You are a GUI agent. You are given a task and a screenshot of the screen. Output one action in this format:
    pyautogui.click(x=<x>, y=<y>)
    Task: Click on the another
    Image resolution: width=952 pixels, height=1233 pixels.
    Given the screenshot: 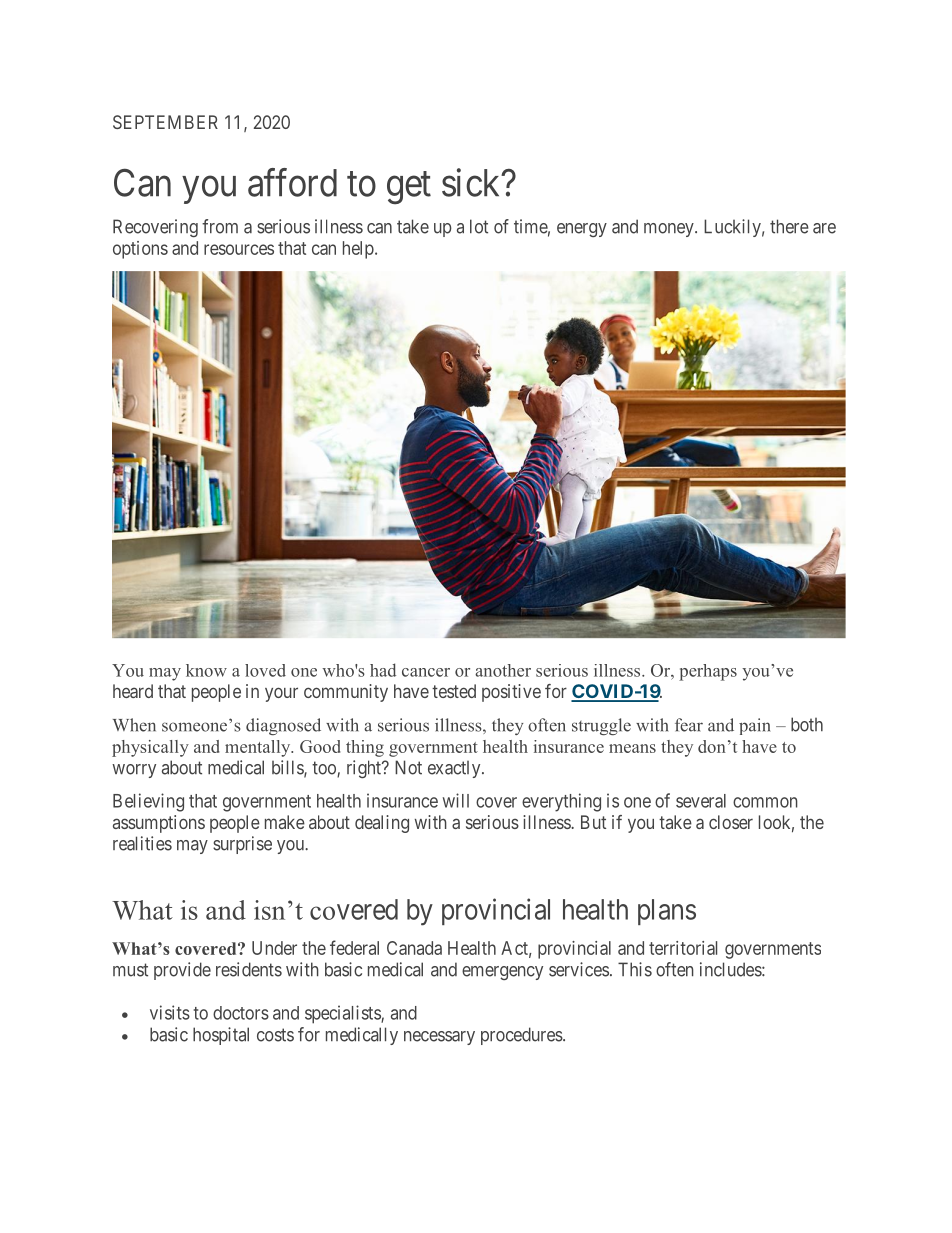 What is the action you would take?
    pyautogui.click(x=503, y=670)
